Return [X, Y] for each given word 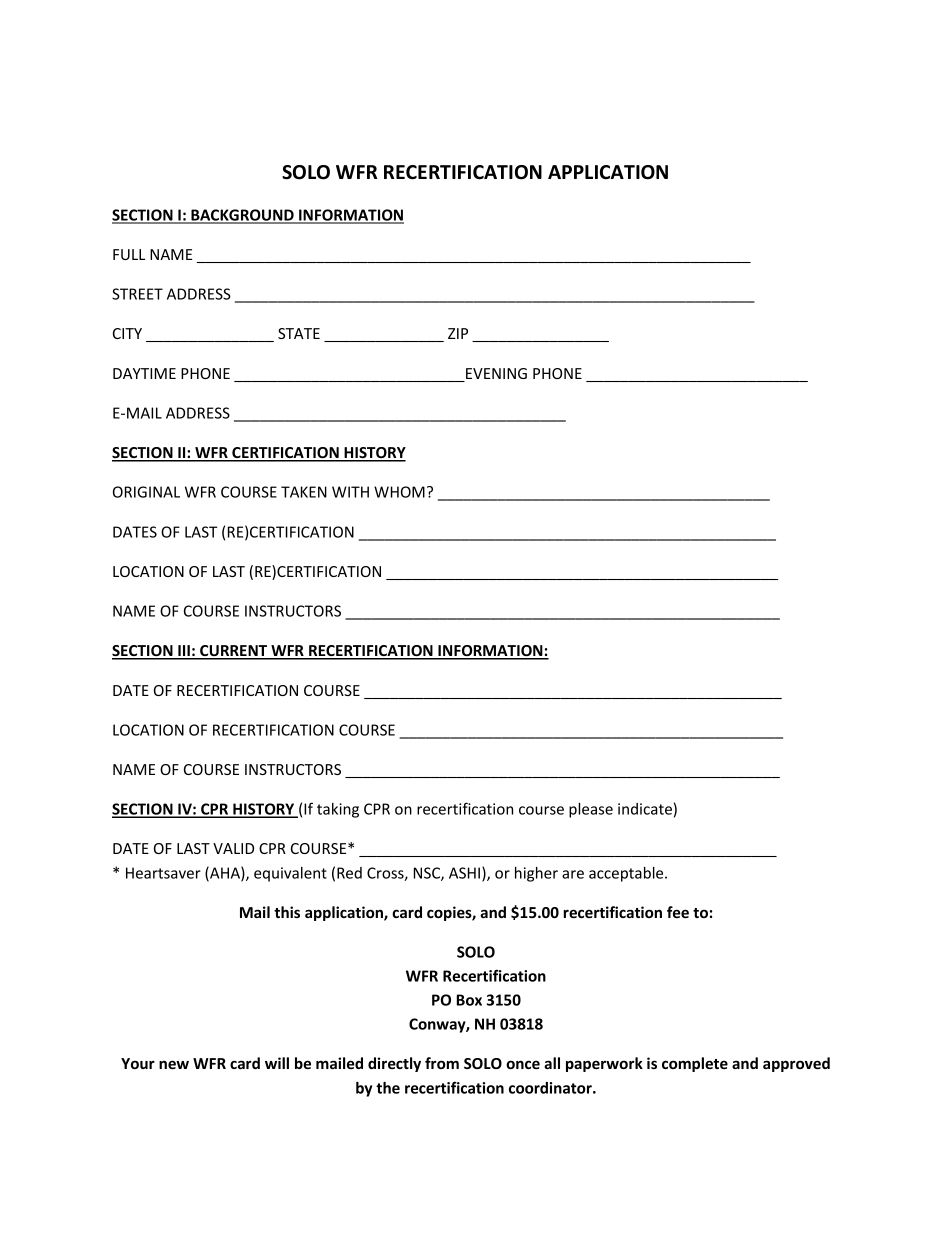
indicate [645, 809]
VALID [233, 848]
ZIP [458, 333]
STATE [299, 333]
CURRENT [234, 652]
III [184, 652]
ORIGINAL [146, 492]
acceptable [627, 874]
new [174, 1064]
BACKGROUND [242, 216]
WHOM [399, 492]
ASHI [464, 873]
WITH [350, 492]
